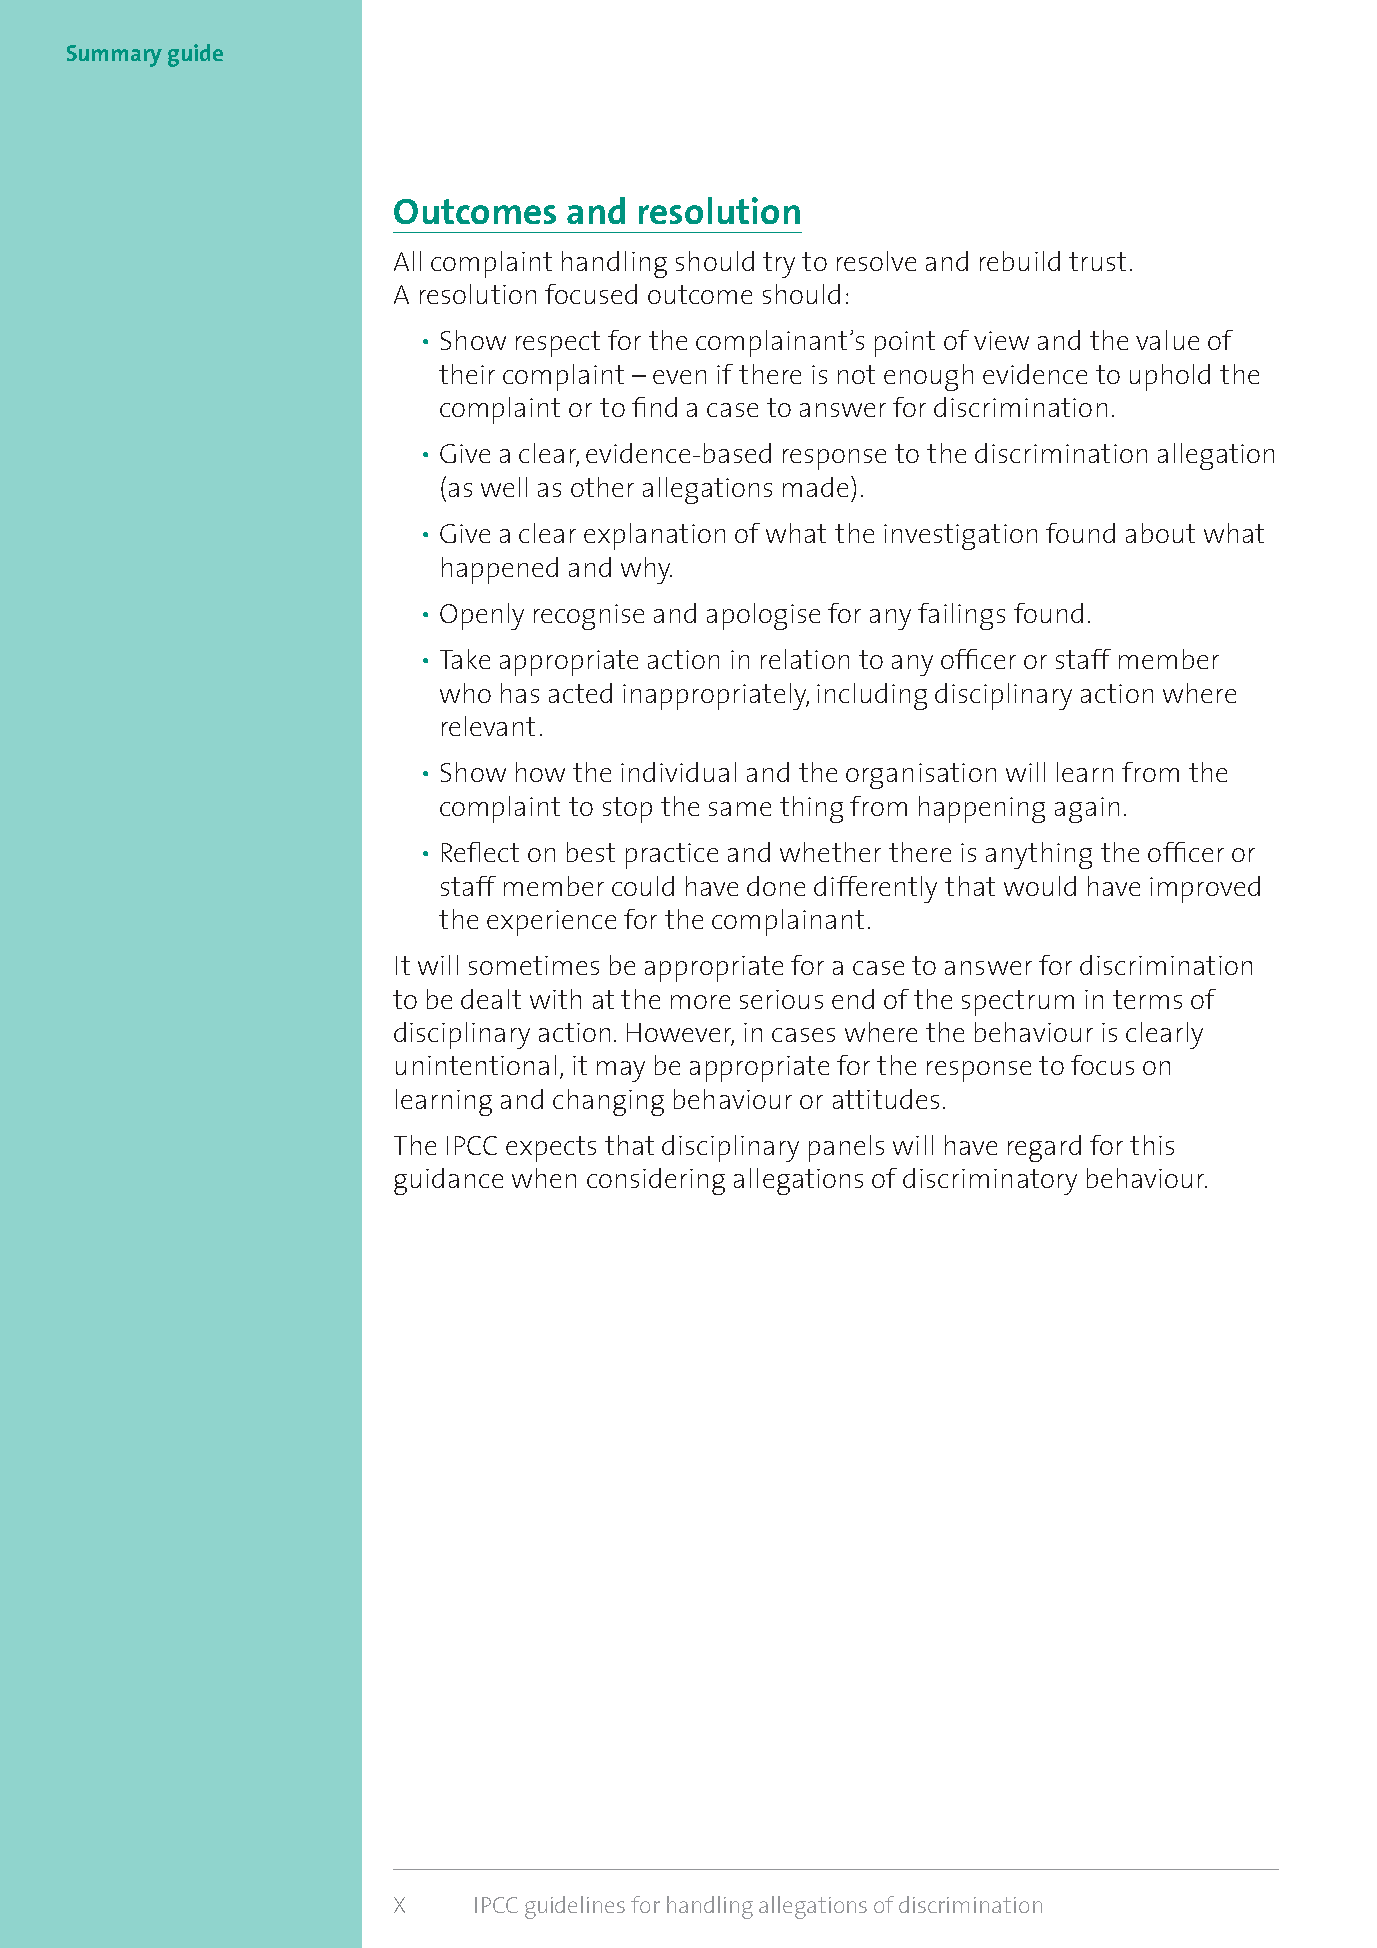 This screenshot has height=1948, width=1377. I want to click on even, so click(679, 377).
